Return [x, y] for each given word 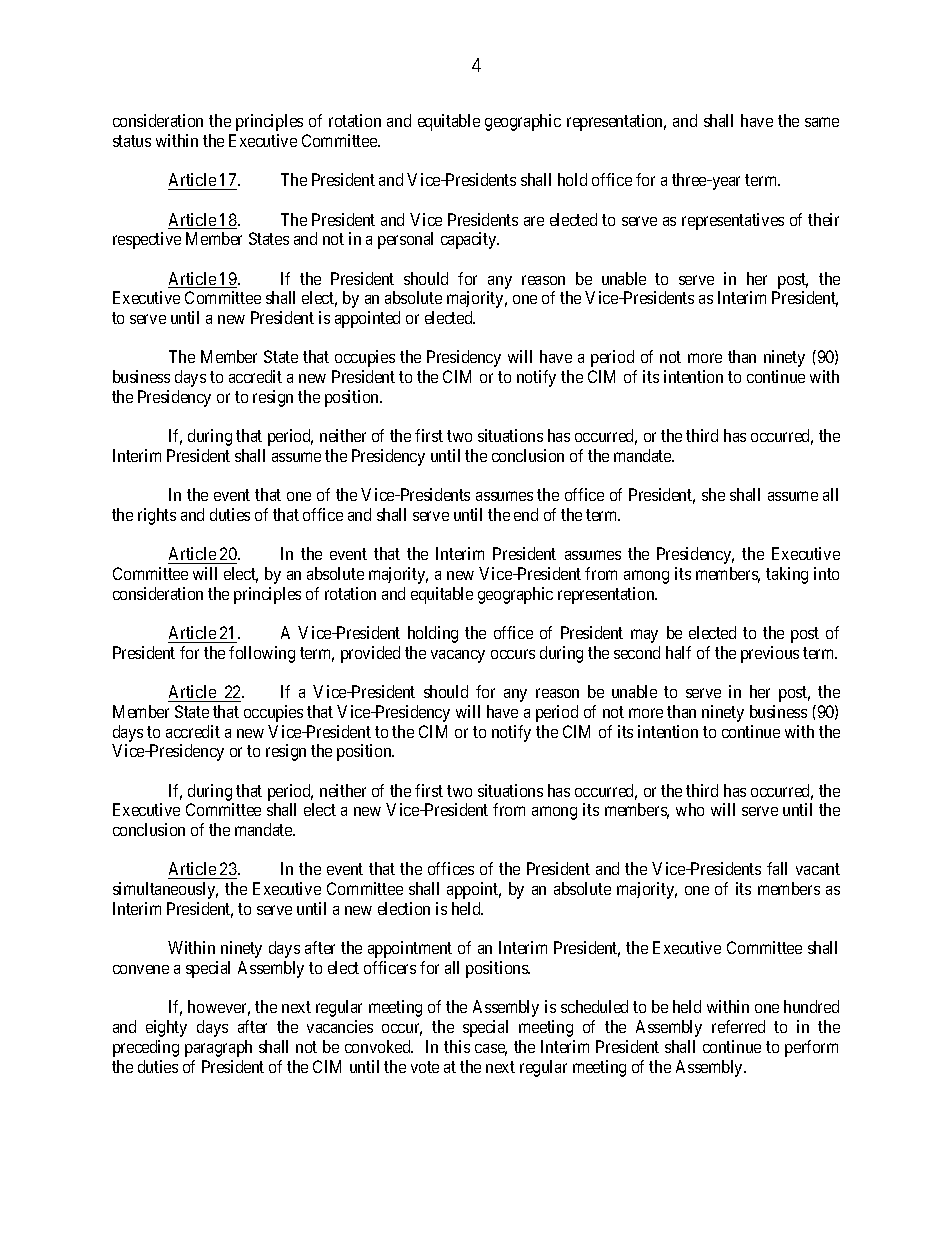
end [526, 514]
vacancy [458, 656]
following [262, 654]
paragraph [218, 1048]
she [713, 494]
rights [157, 516]
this [457, 1046]
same [822, 122]
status [132, 141]
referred [738, 1026]
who [690, 809]
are [534, 221]
